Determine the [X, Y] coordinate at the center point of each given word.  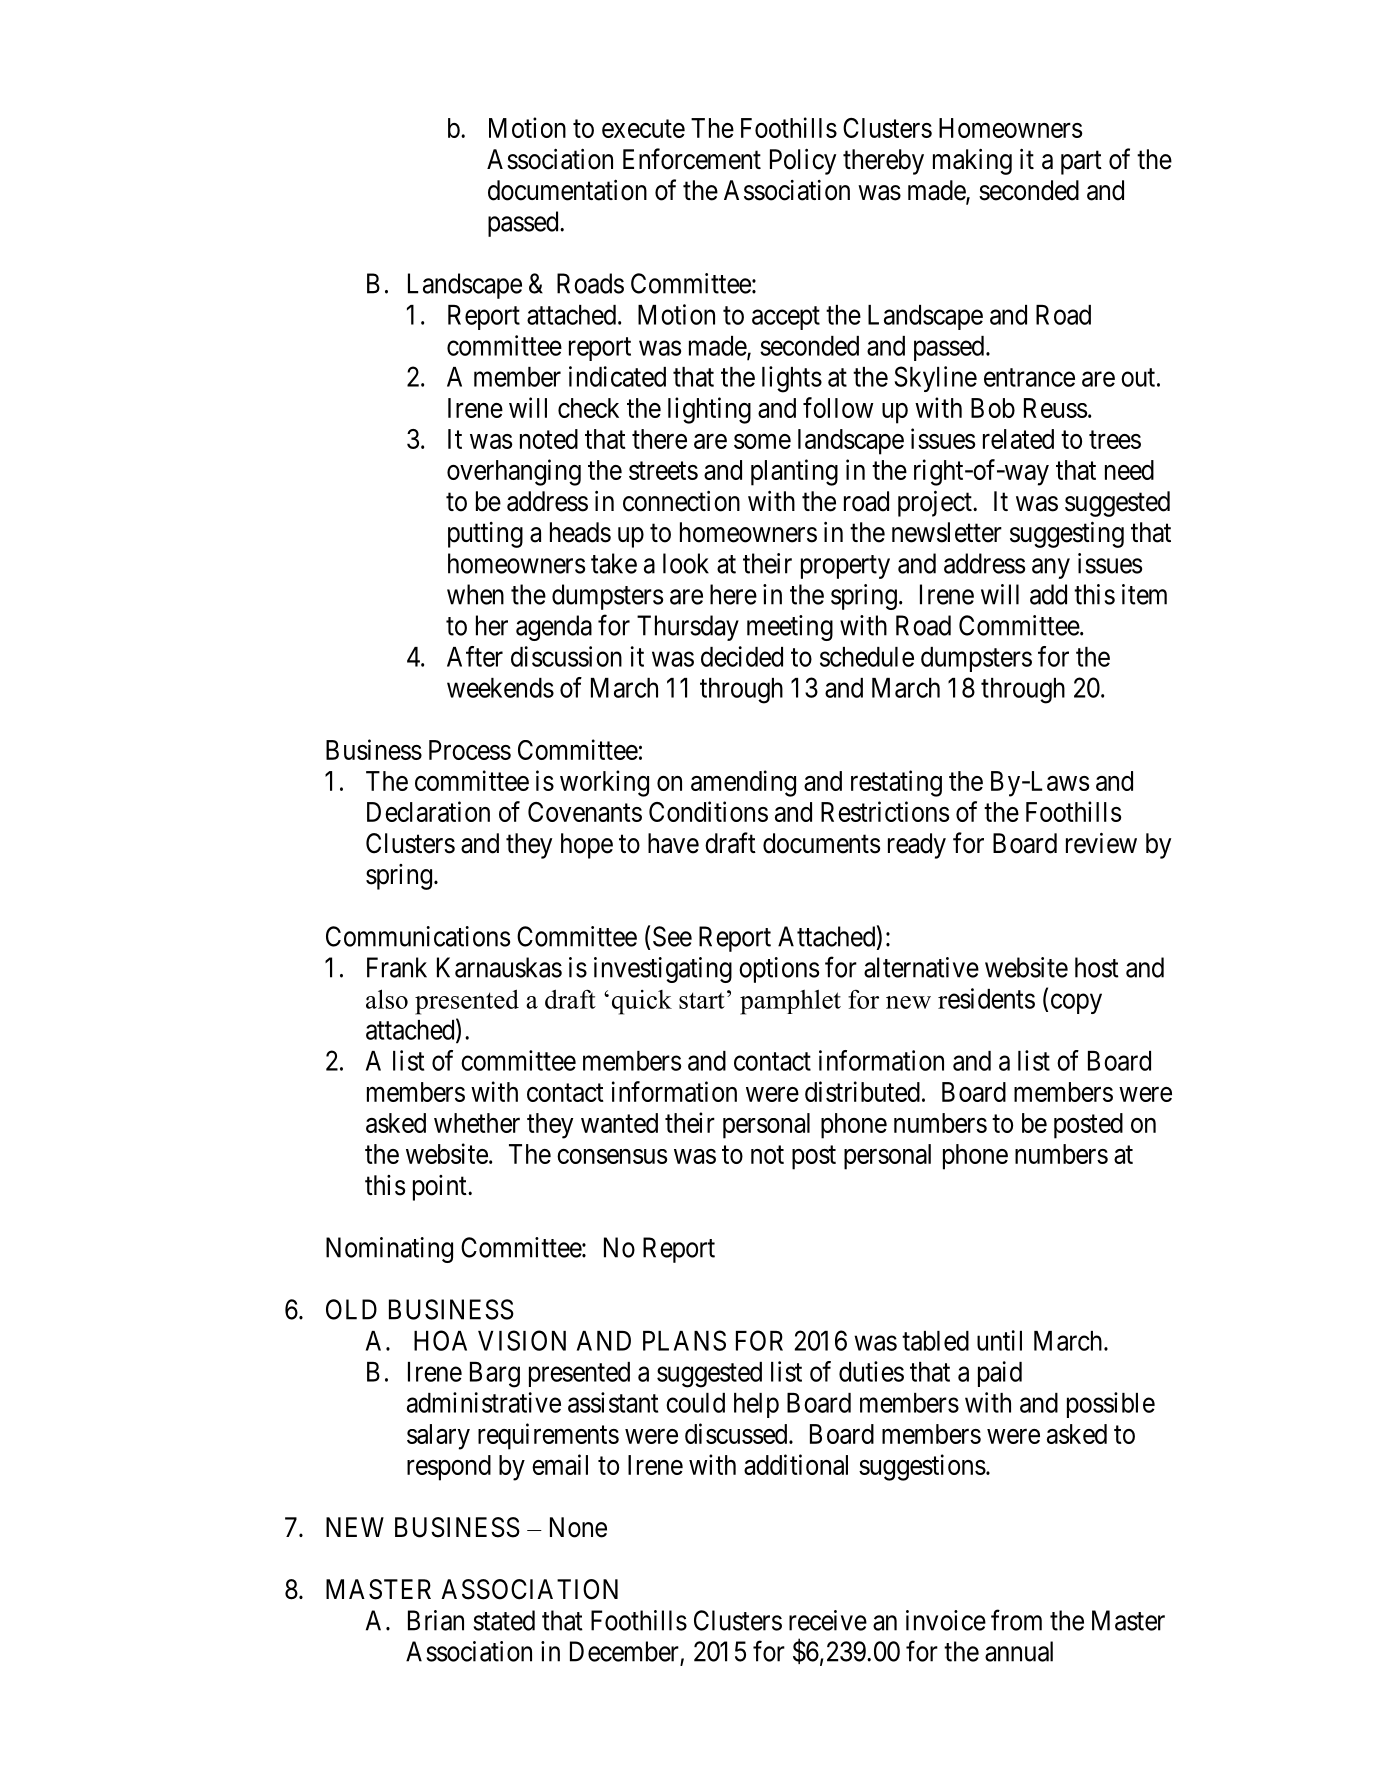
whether [477, 1123]
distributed [862, 1091]
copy [1076, 1003]
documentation [567, 190]
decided [742, 656]
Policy [803, 162]
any [1051, 568]
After [475, 656]
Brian [436, 1620]
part [1081, 163]
